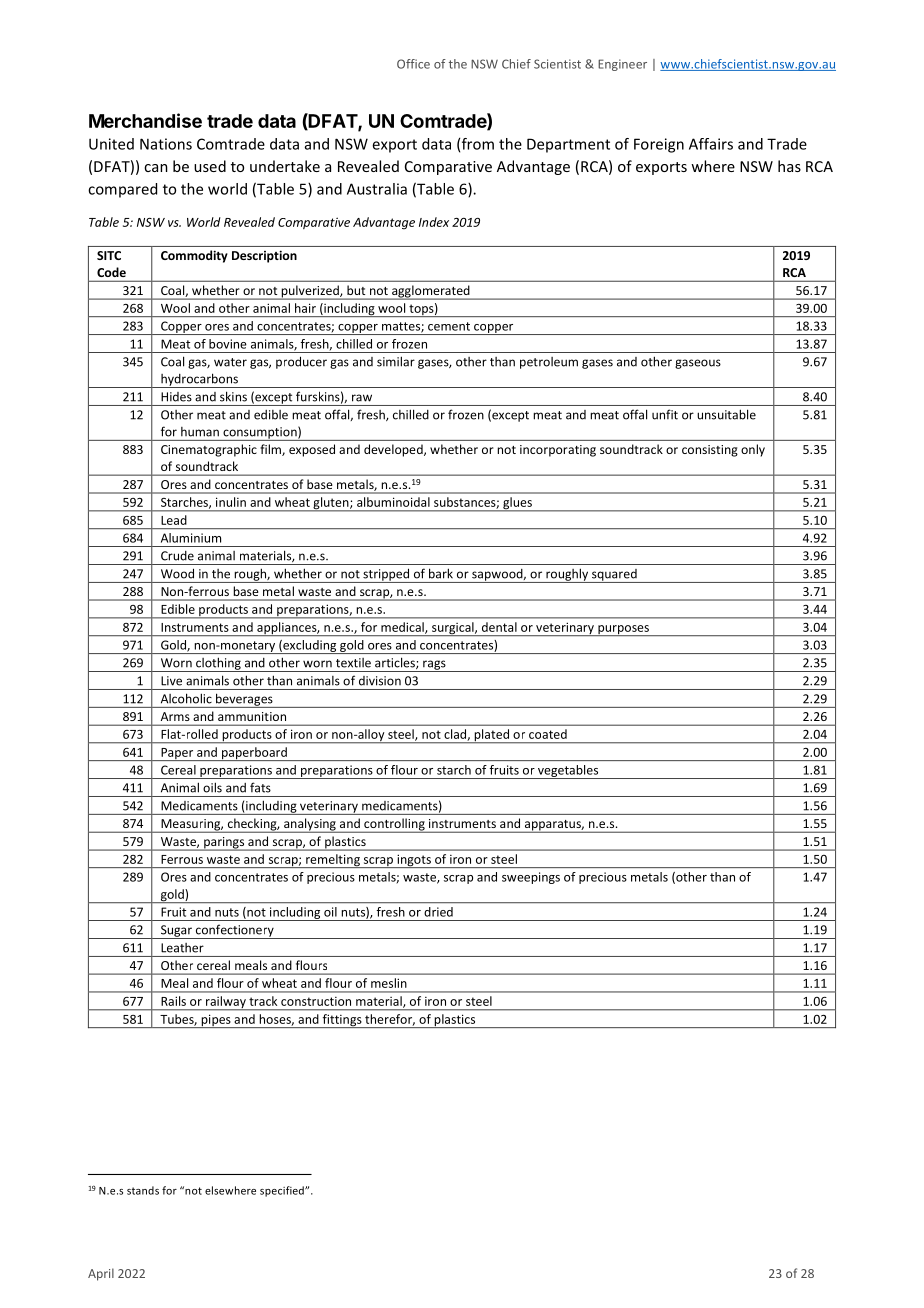 This image has width=924, height=1308. What do you see at coordinates (145, 120) in the image?
I see `Merchandise` at bounding box center [145, 120].
